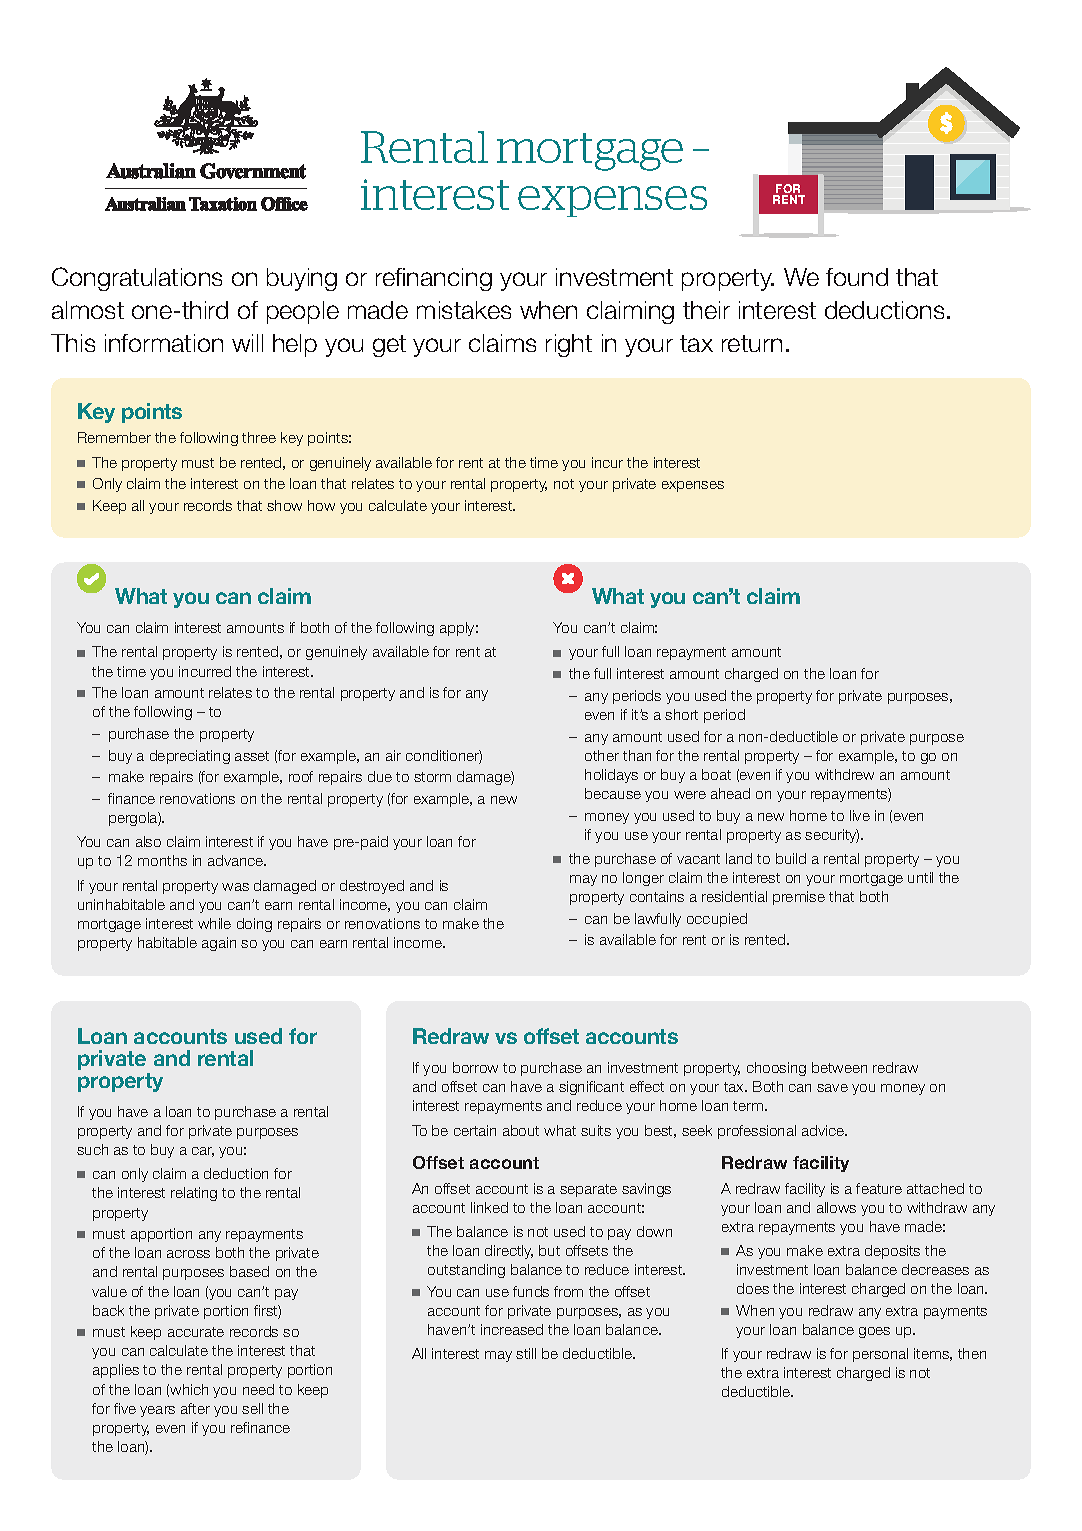 This document has width=1082, height=1531. I want to click on months, so click(162, 860).
